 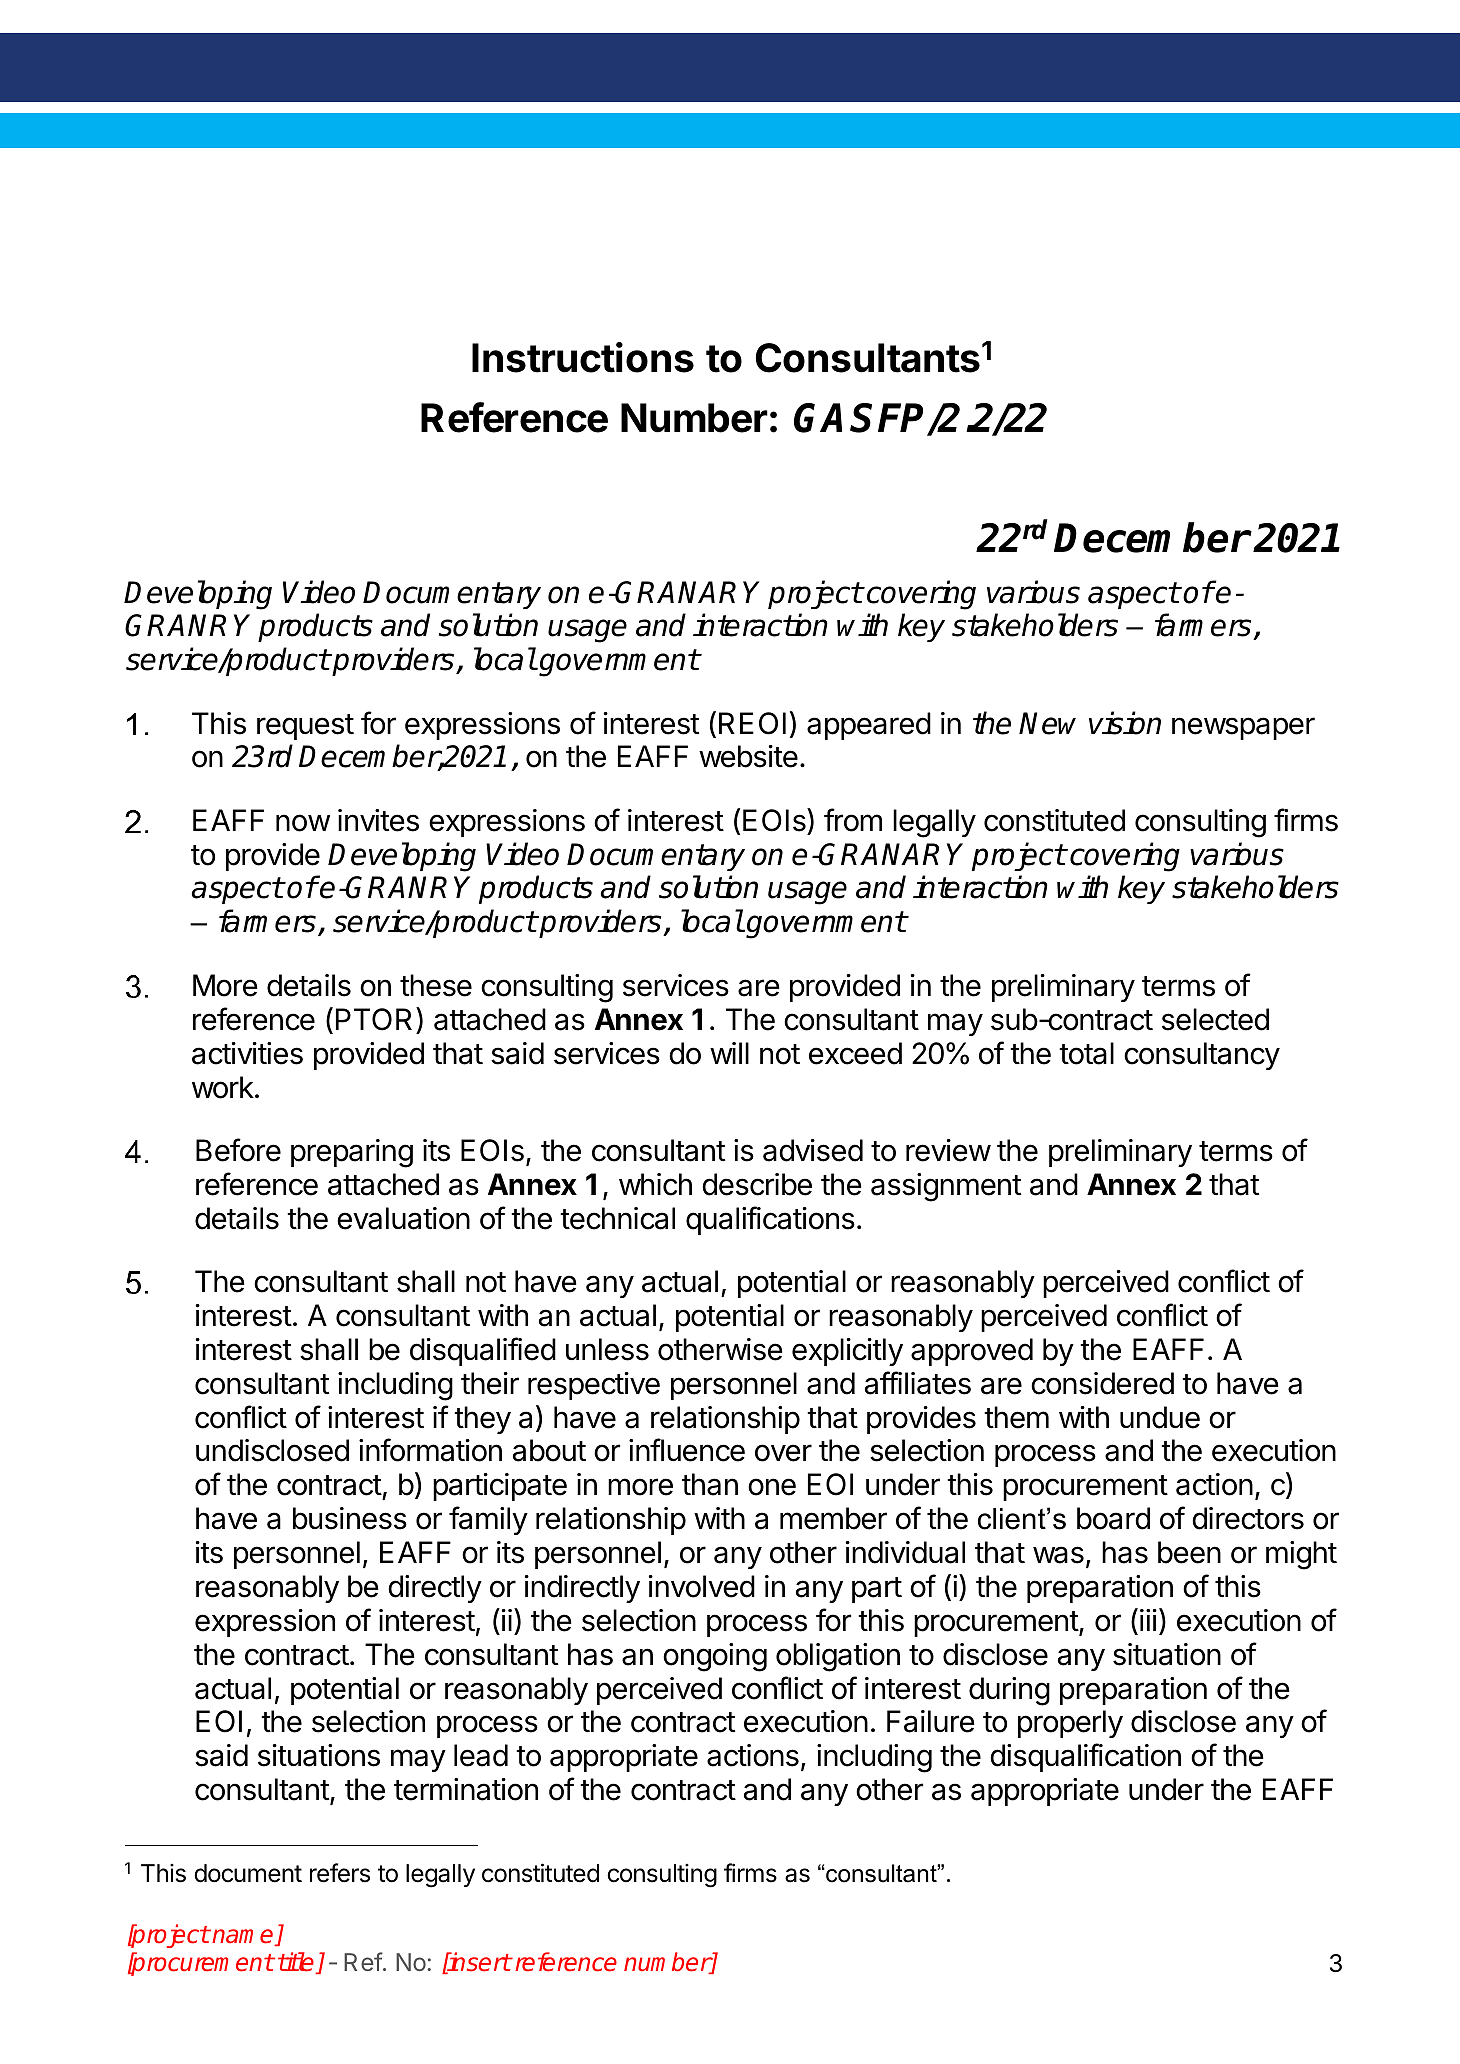 What do you see at coordinates (869, 726) in the document?
I see `appeared` at bounding box center [869, 726].
